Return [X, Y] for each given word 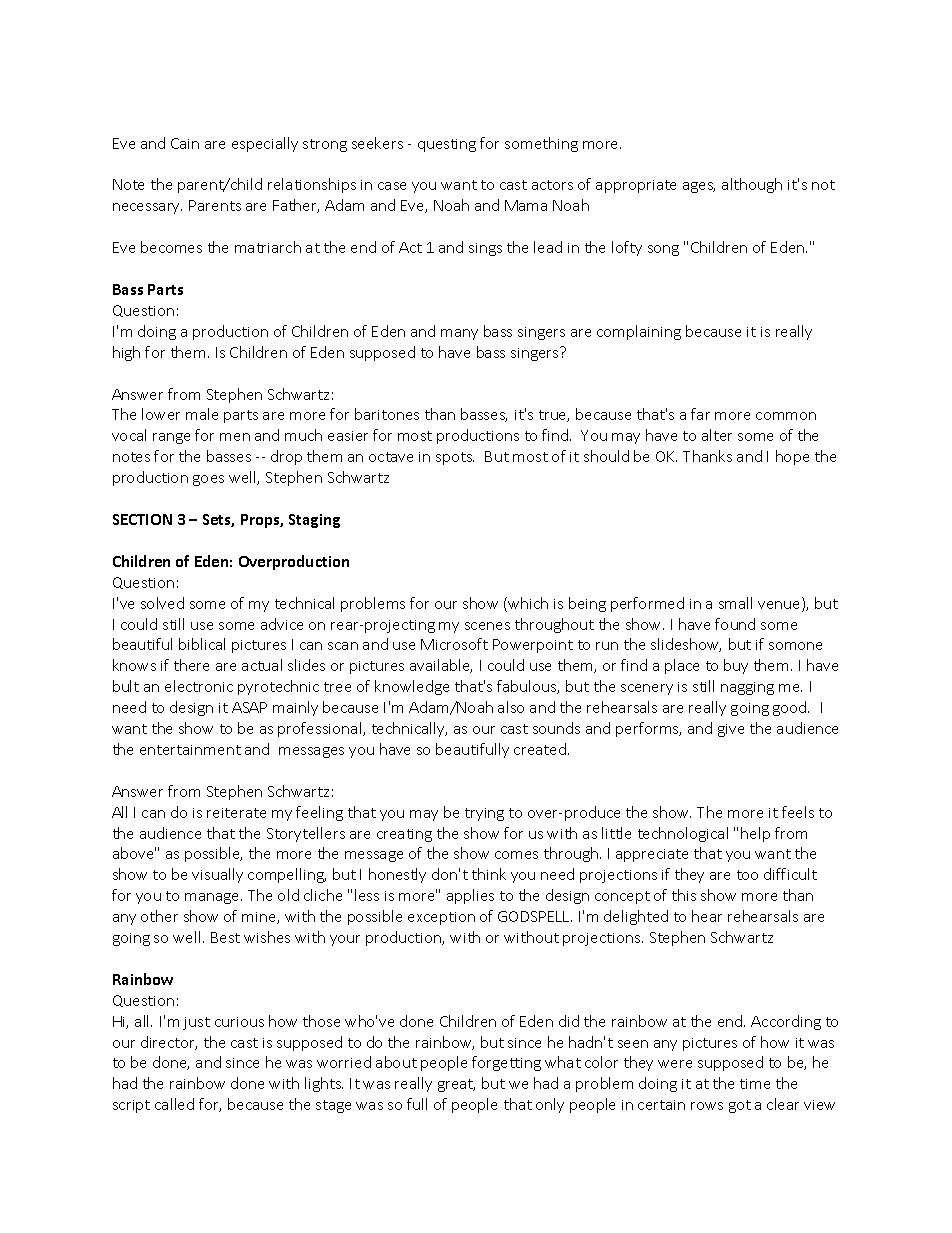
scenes [487, 626]
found [735, 624]
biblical [202, 644]
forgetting [506, 1063]
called [174, 1104]
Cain [185, 143]
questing [447, 145]
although [752, 185]
